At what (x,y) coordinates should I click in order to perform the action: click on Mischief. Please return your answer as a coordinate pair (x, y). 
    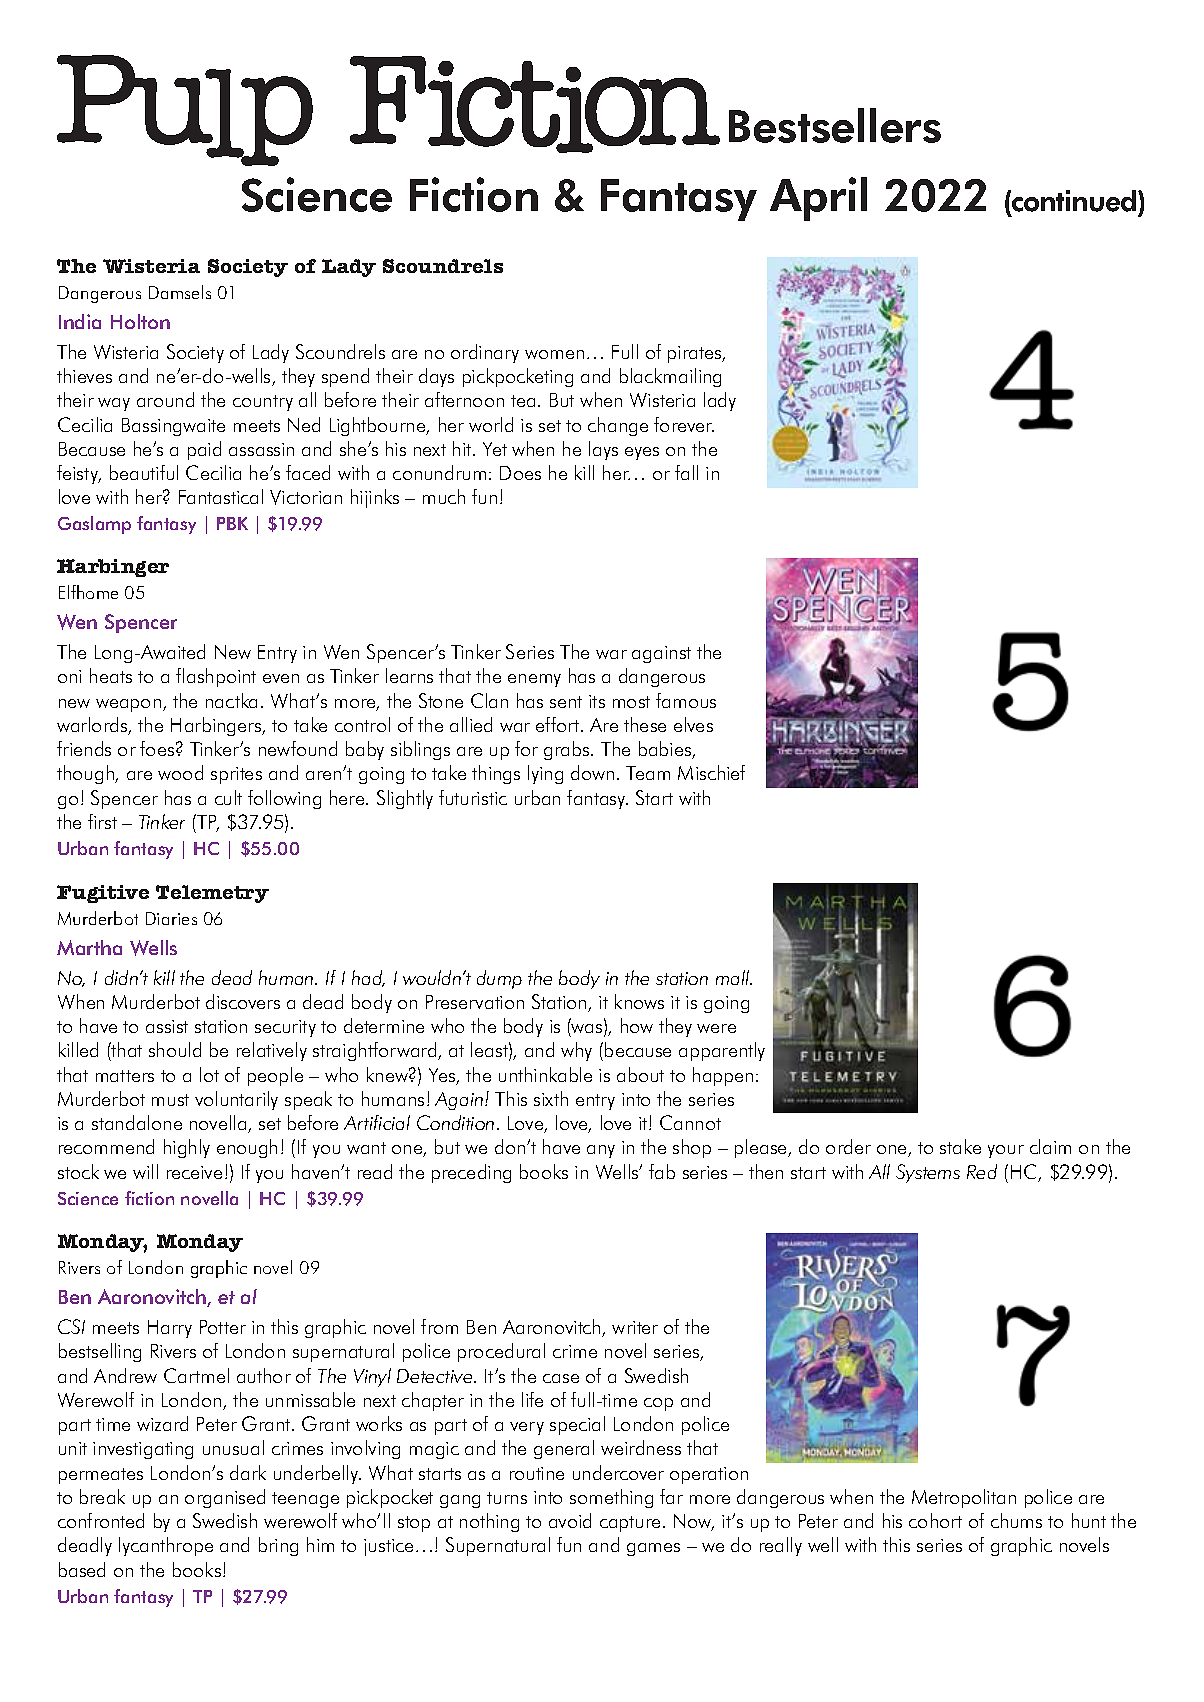
    Looking at the image, I should click on (711, 772).
